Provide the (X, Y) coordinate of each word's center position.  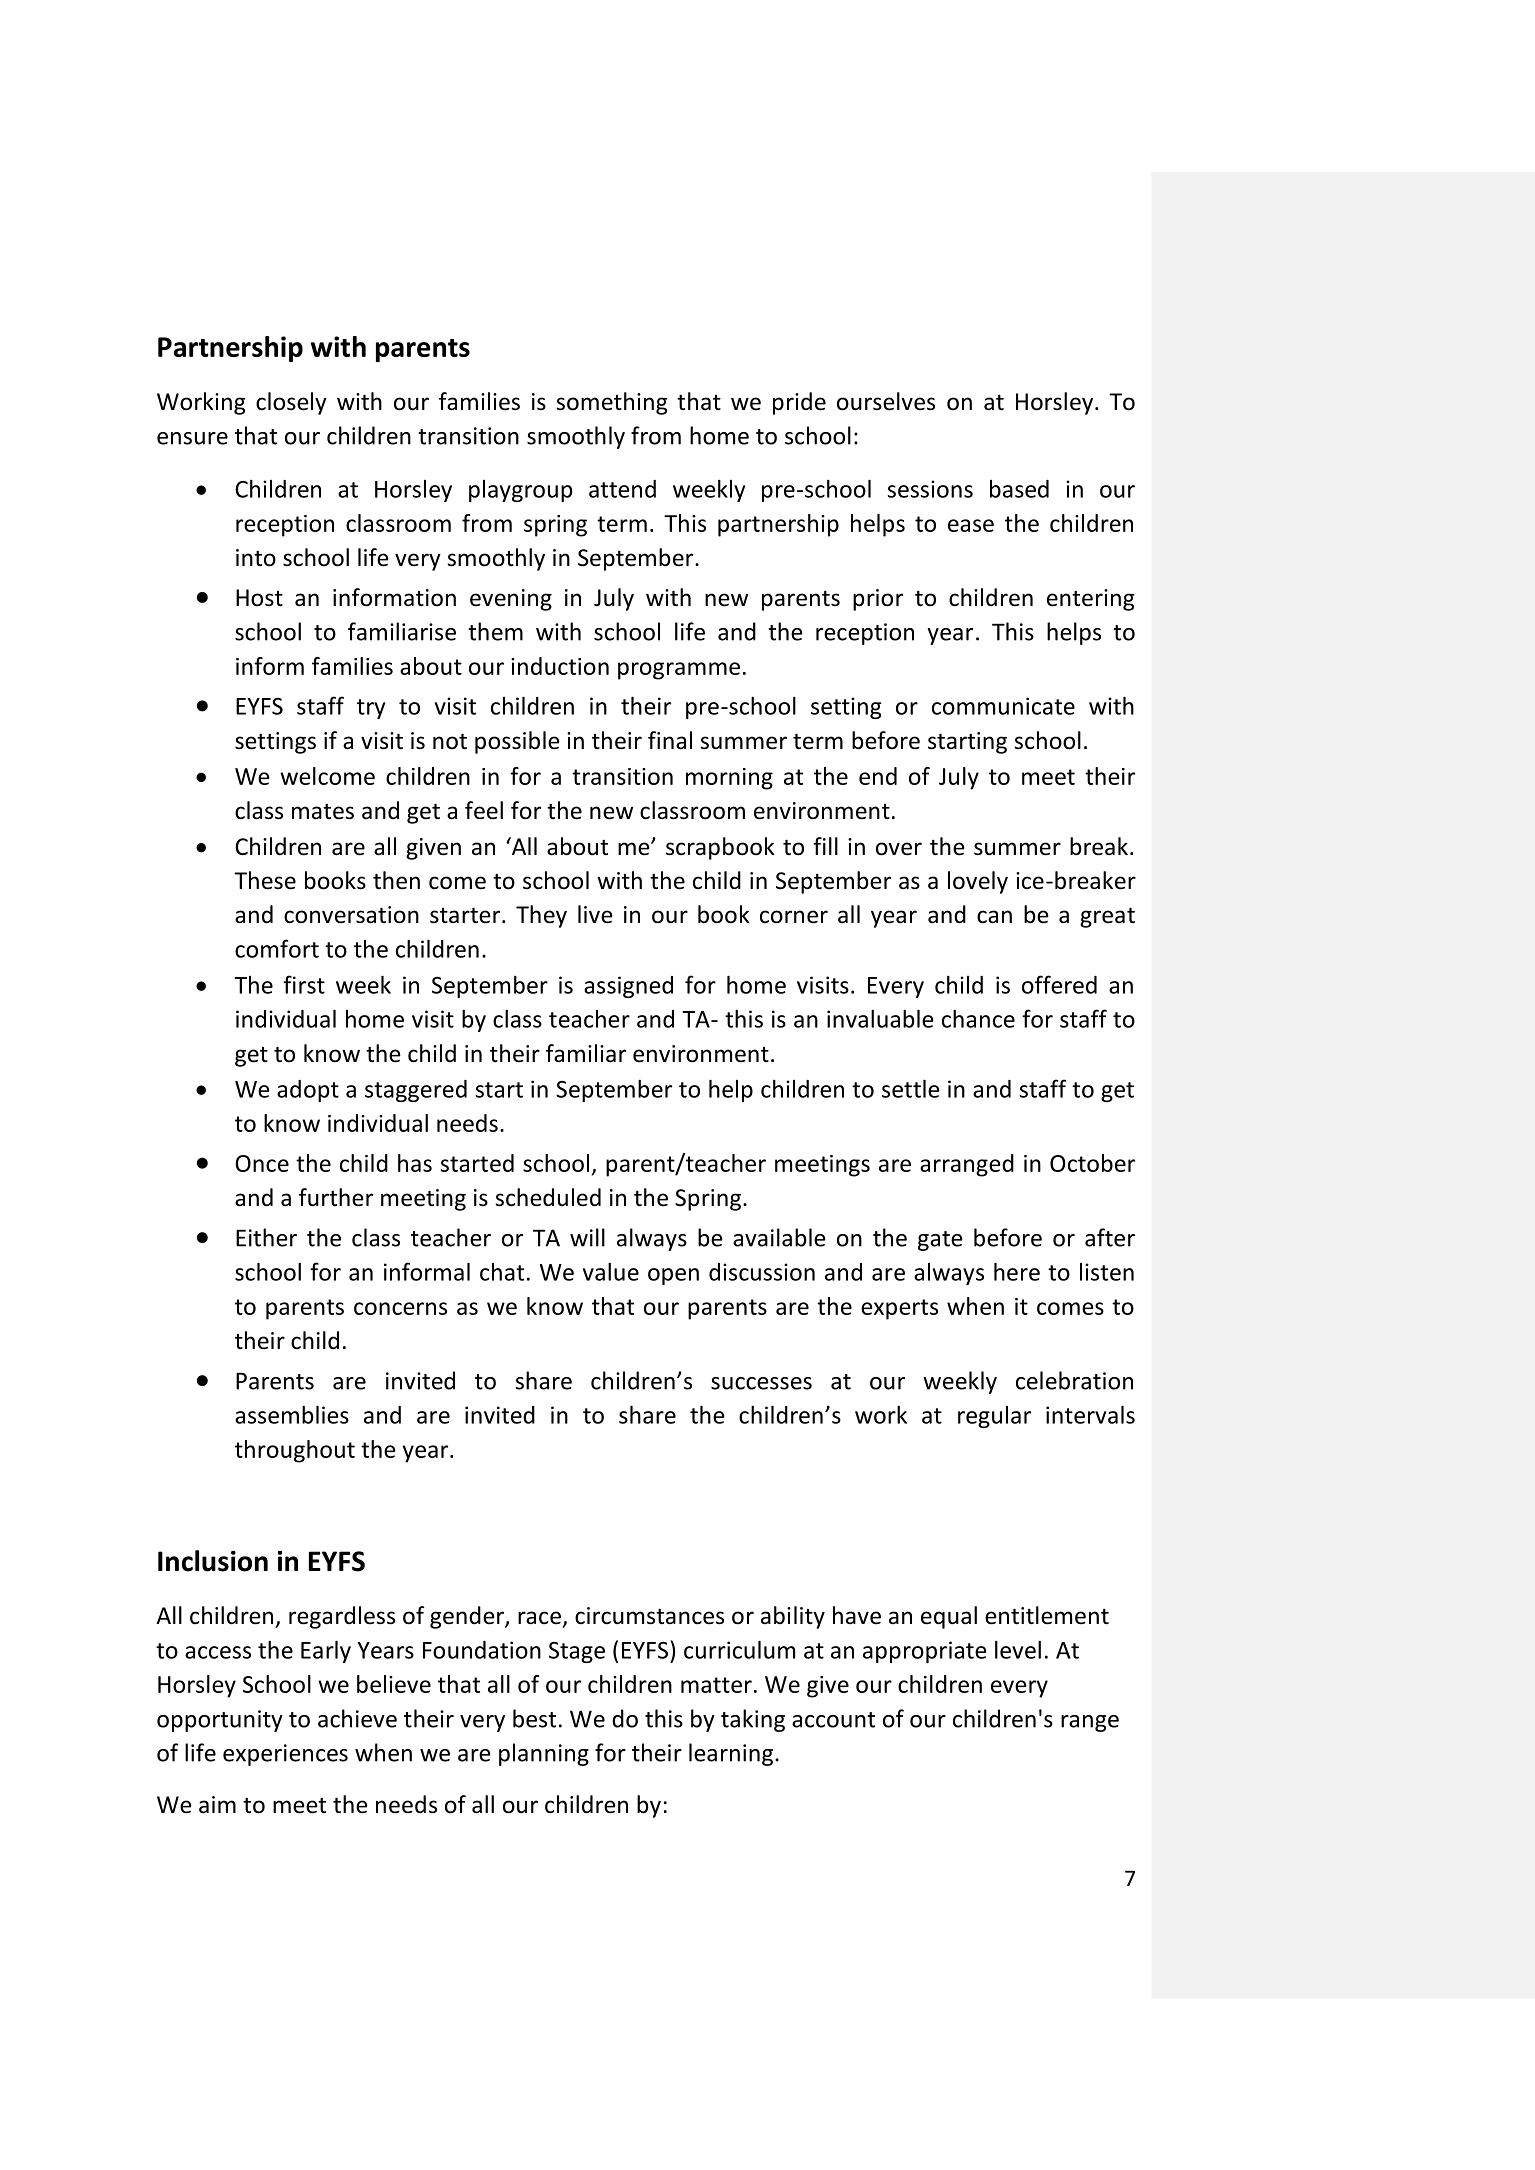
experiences (285, 1755)
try (371, 709)
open (673, 1276)
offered (1059, 984)
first (304, 984)
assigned (628, 987)
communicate (1003, 706)
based (1019, 489)
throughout (295, 1451)
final (670, 740)
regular (994, 1417)
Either (266, 1237)
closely (291, 403)
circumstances (649, 1616)
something (612, 403)
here (1017, 1271)
